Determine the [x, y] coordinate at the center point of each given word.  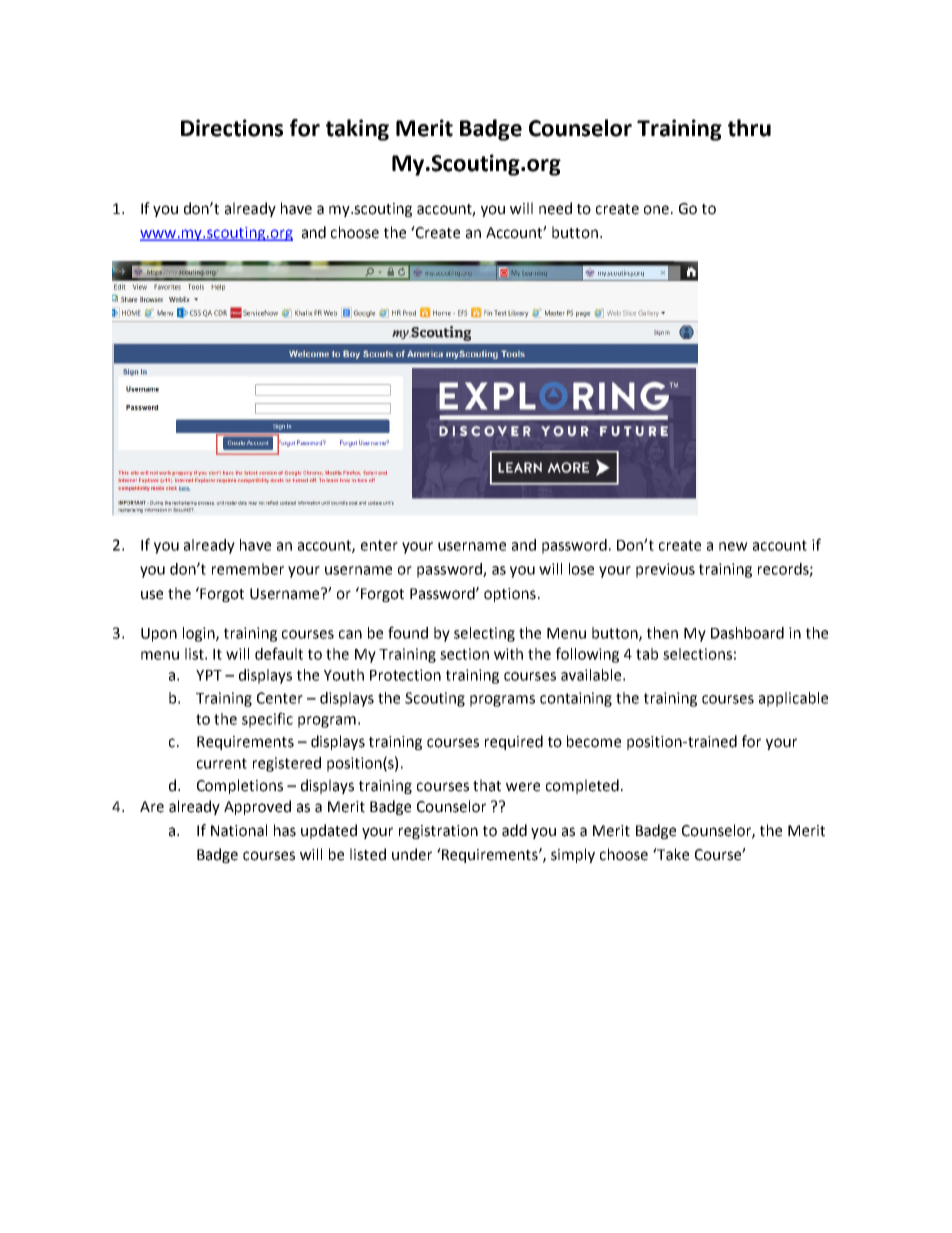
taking [357, 130]
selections [697, 654]
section [464, 654]
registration [438, 832]
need [555, 208]
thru [749, 128]
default [279, 653]
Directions [232, 128]
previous [665, 570]
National [239, 830]
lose [581, 569]
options [510, 595]
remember [248, 569]
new [733, 546]
